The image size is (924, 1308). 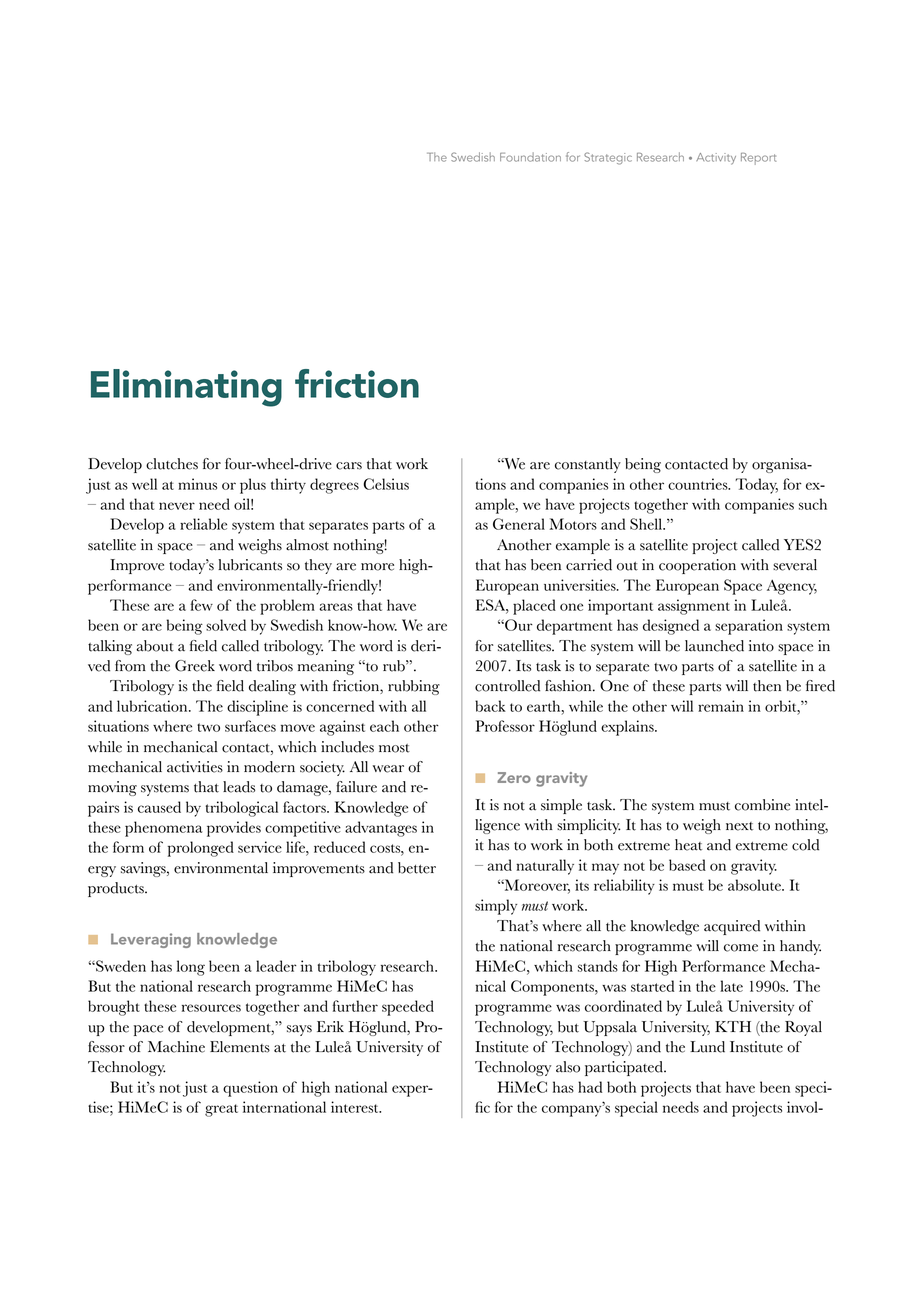 What do you see at coordinates (386, 484) in the screenshot?
I see `Celsius` at bounding box center [386, 484].
